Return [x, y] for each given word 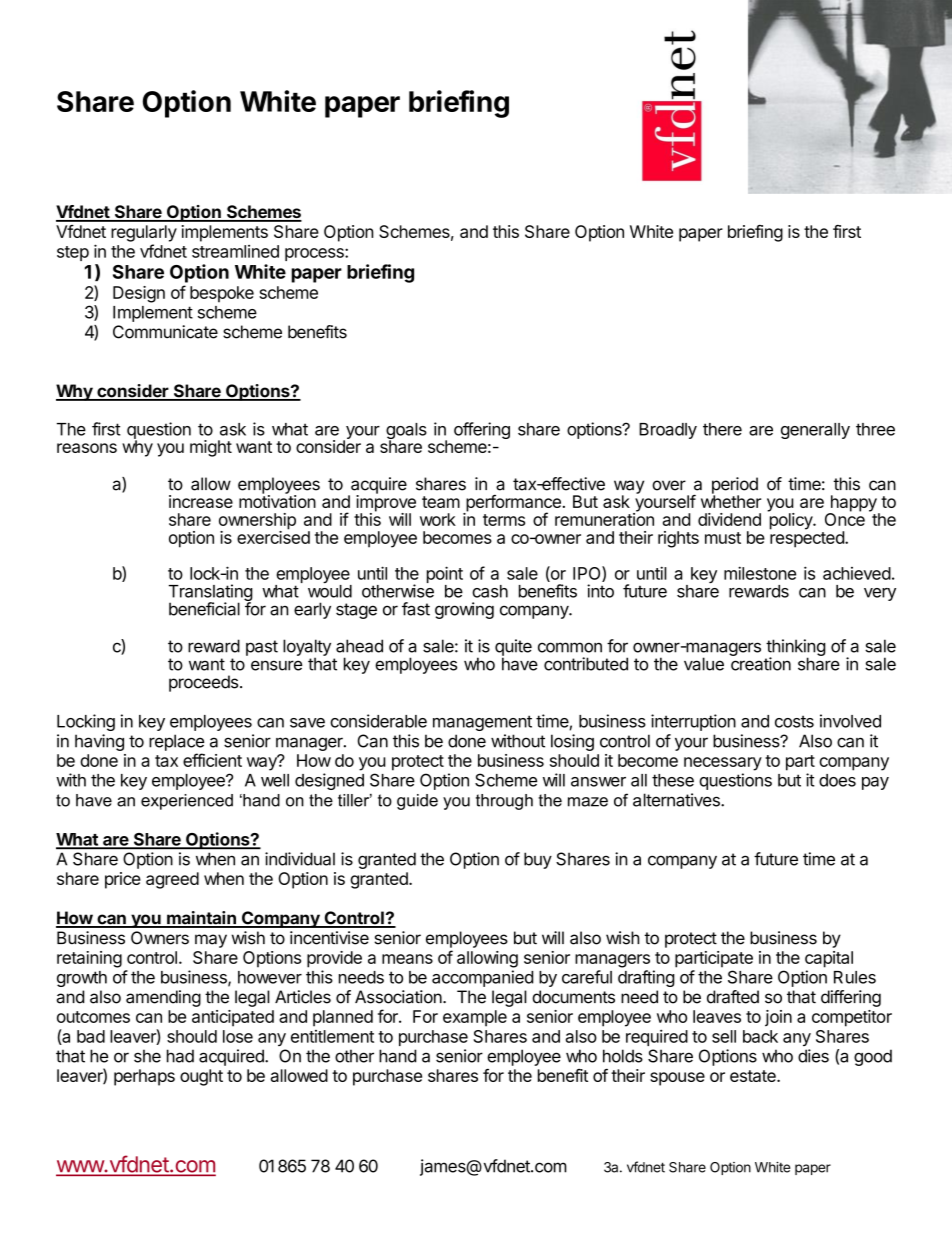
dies [813, 1056]
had [180, 1056]
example [475, 1018]
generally [815, 431]
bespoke [222, 294]
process [315, 254]
